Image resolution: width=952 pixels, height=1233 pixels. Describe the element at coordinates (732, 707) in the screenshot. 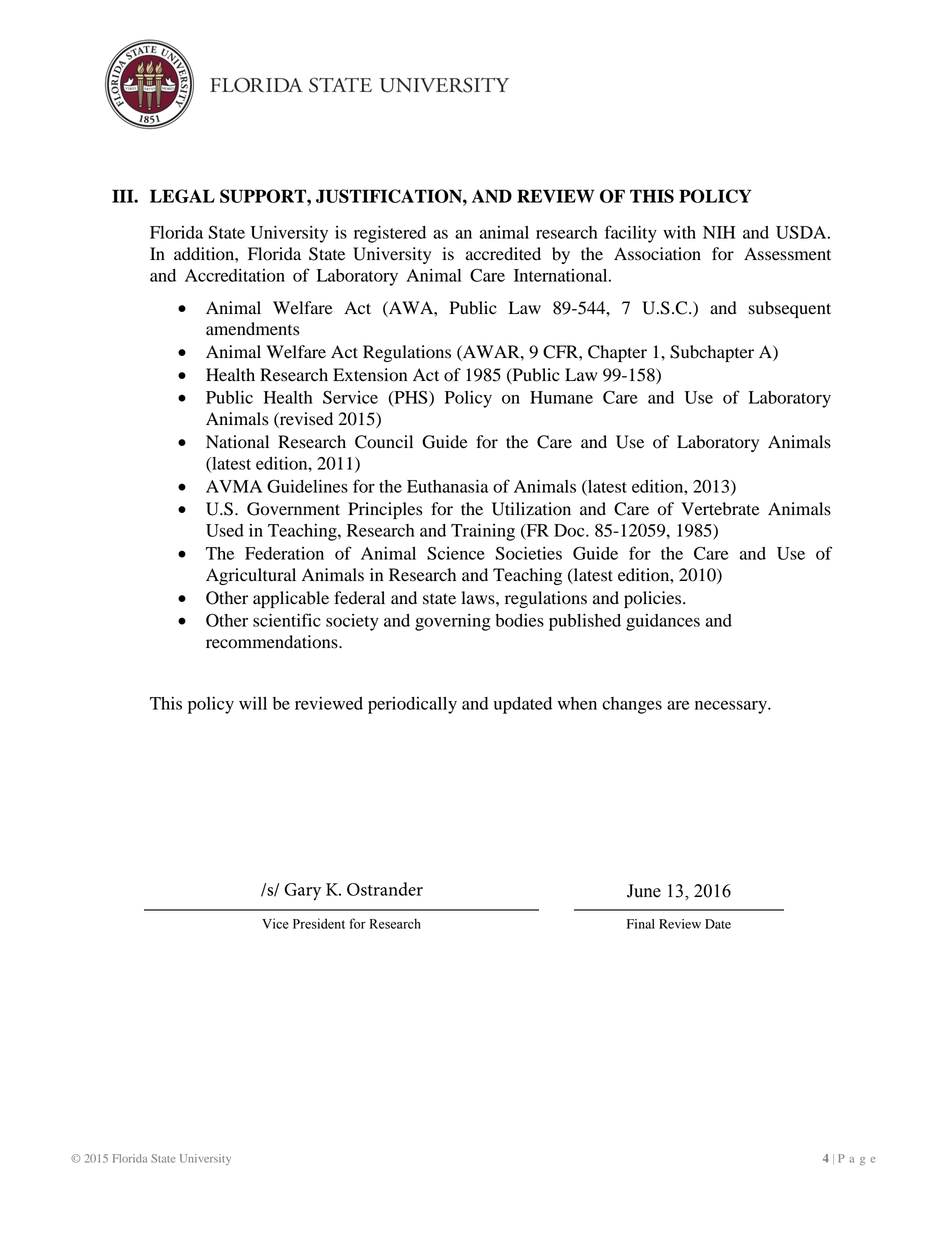

I see `necessary` at that location.
